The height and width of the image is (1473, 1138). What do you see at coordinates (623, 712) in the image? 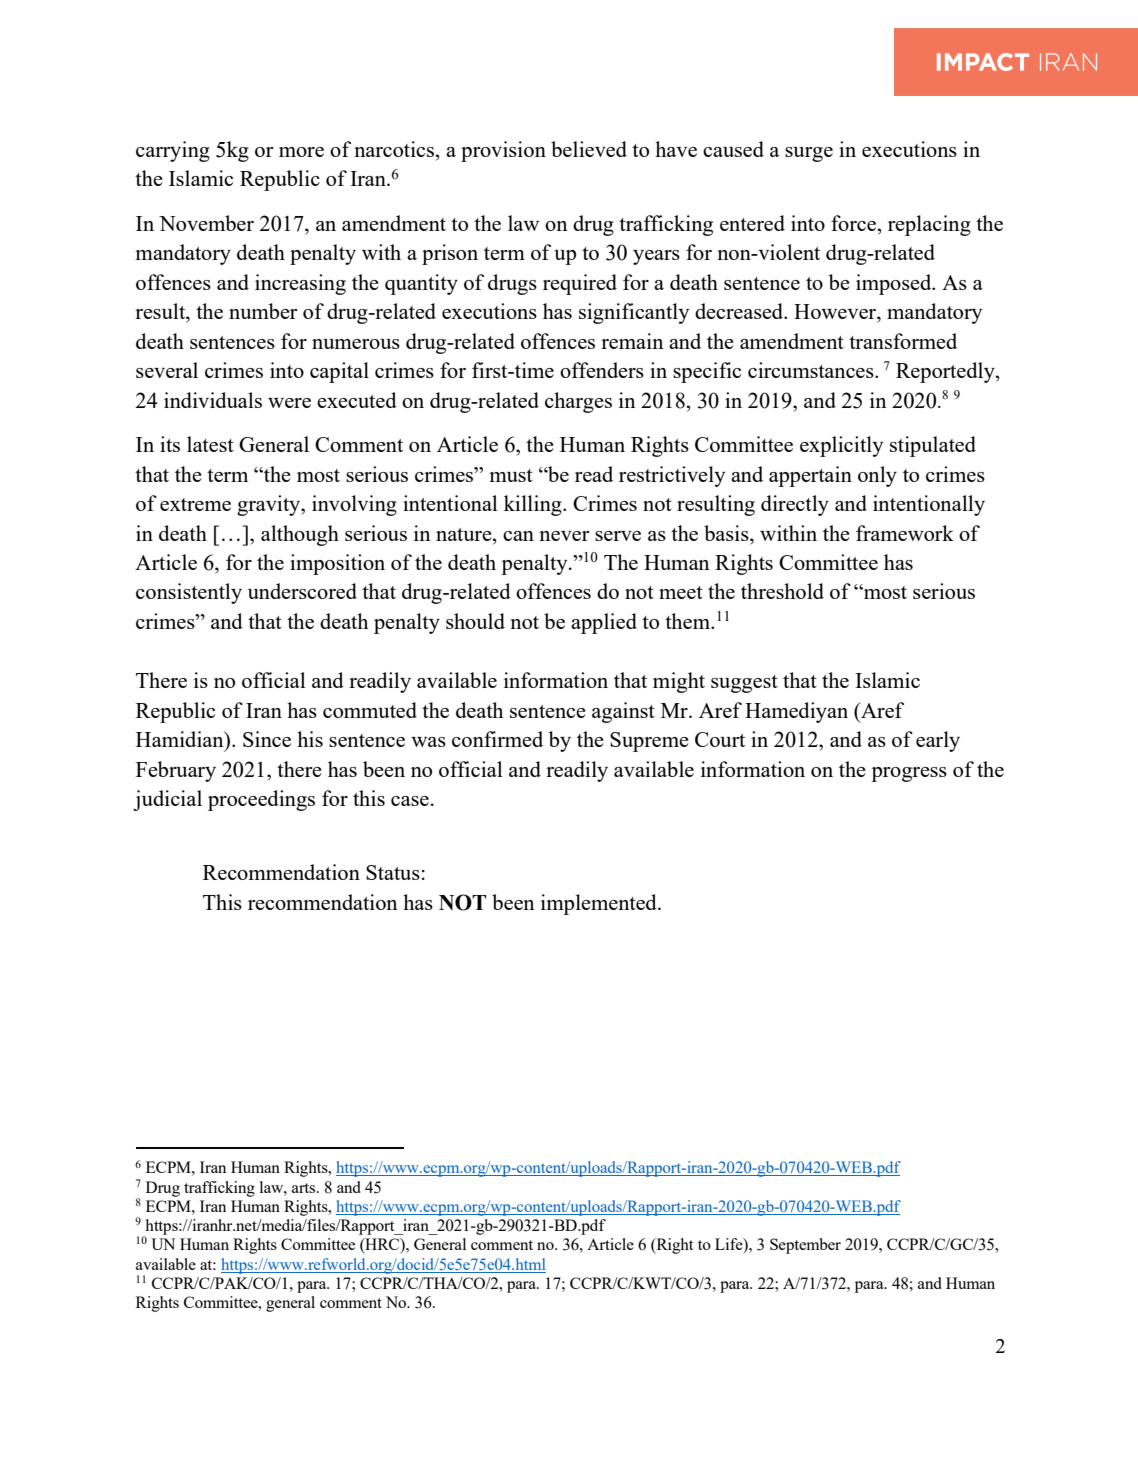
I see `against` at bounding box center [623, 712].
